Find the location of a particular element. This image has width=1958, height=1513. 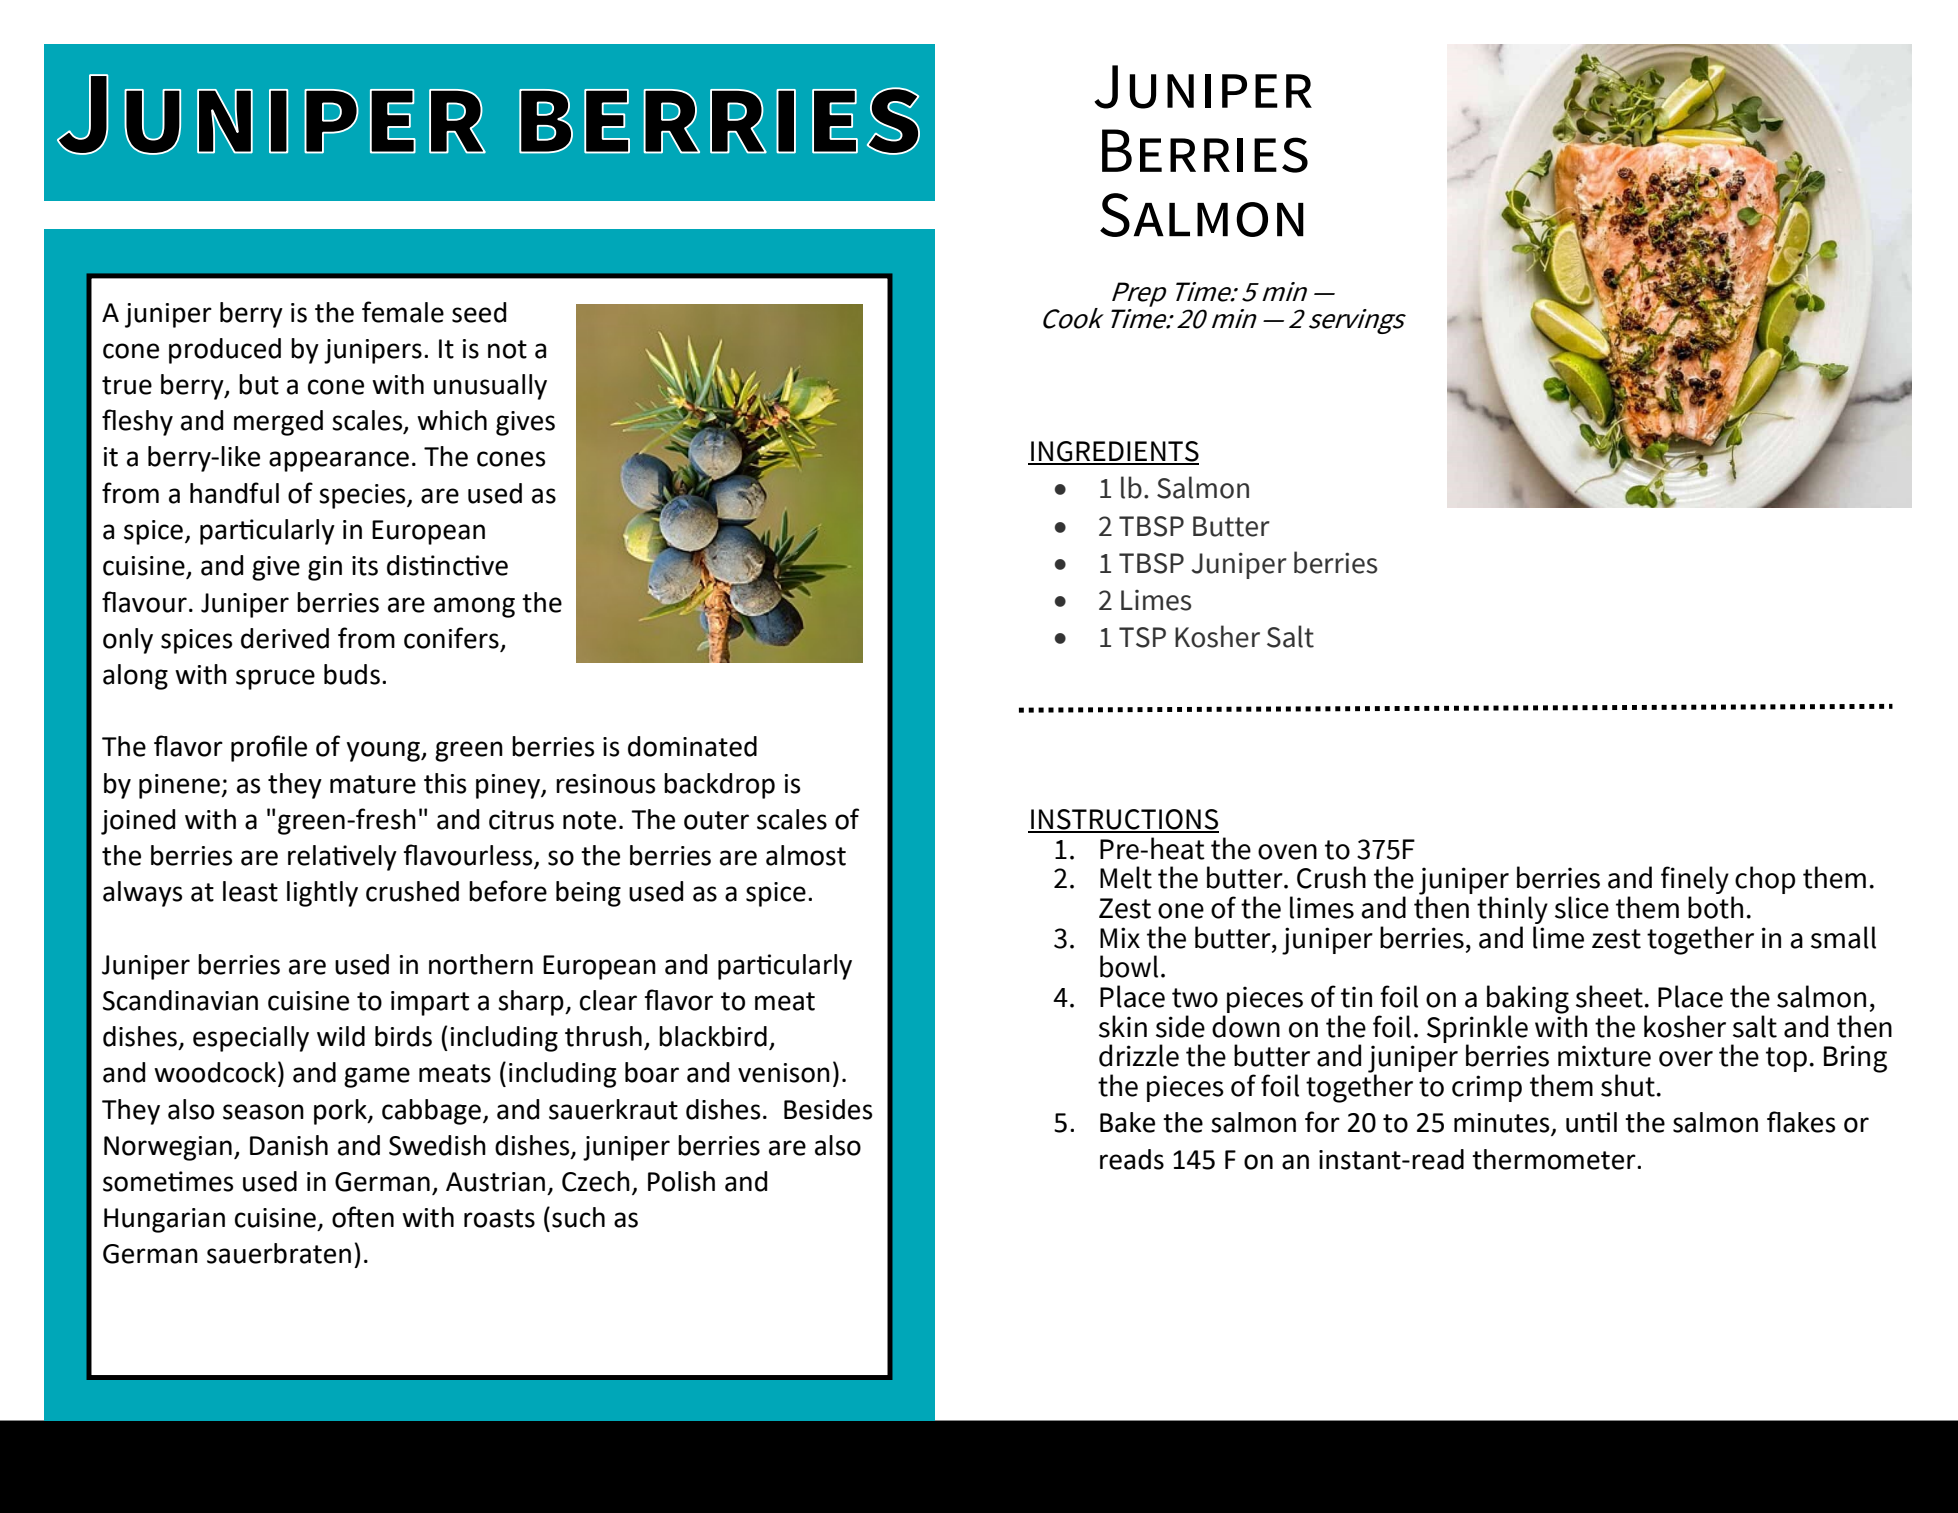

TSP is located at coordinates (1142, 637).
